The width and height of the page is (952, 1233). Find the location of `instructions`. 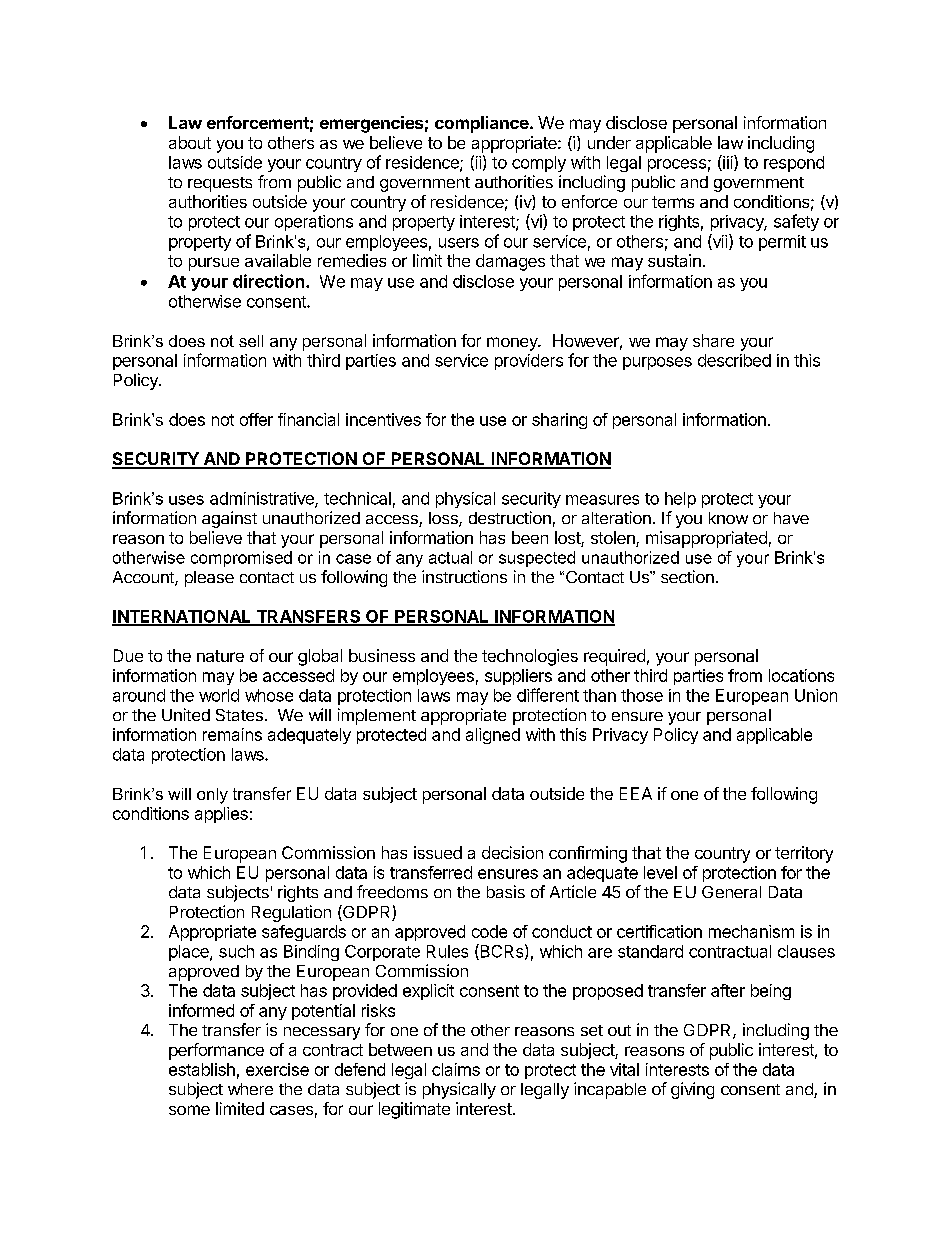

instructions is located at coordinates (464, 576).
